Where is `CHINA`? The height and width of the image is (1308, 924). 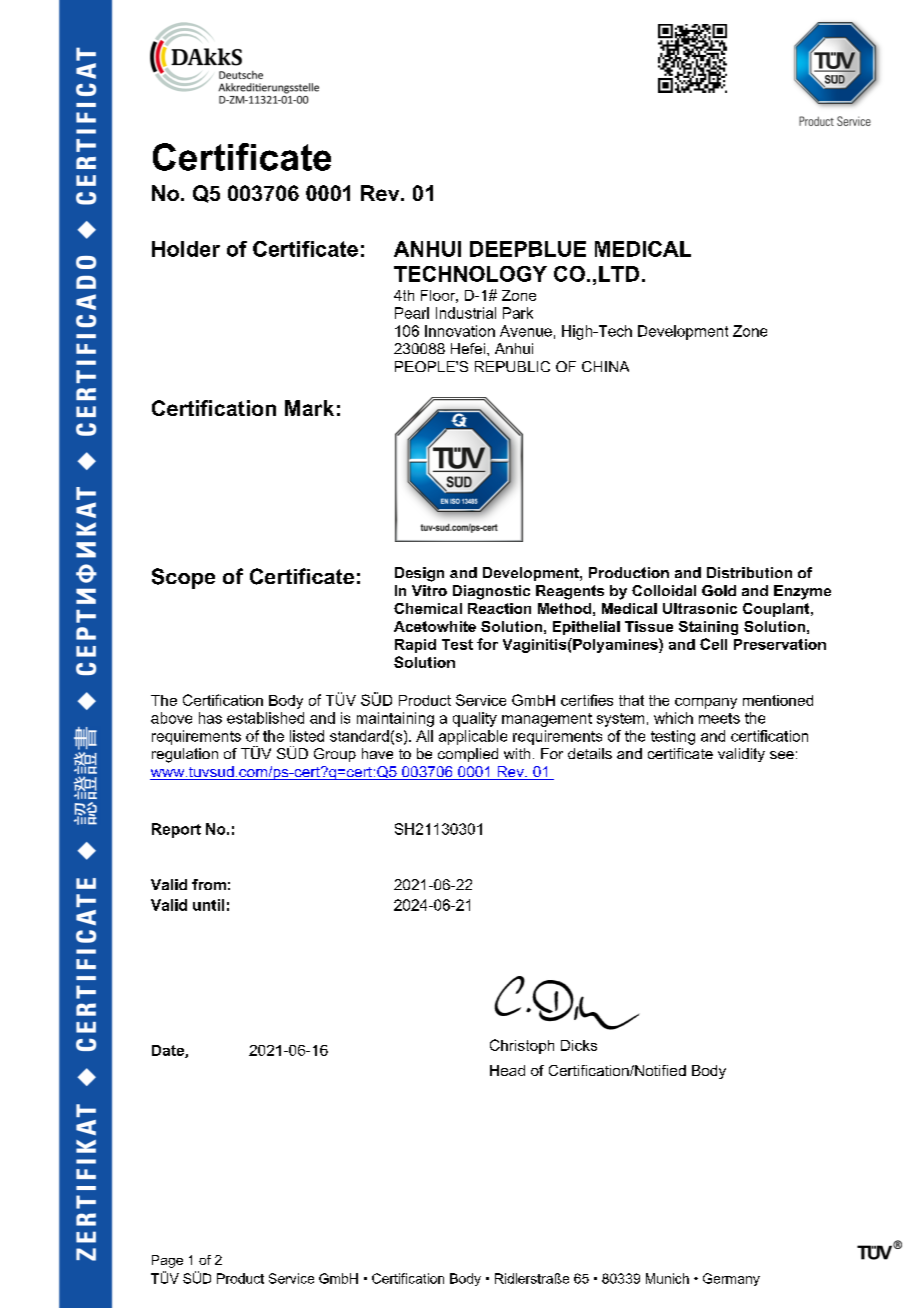 CHINA is located at coordinates (605, 366).
